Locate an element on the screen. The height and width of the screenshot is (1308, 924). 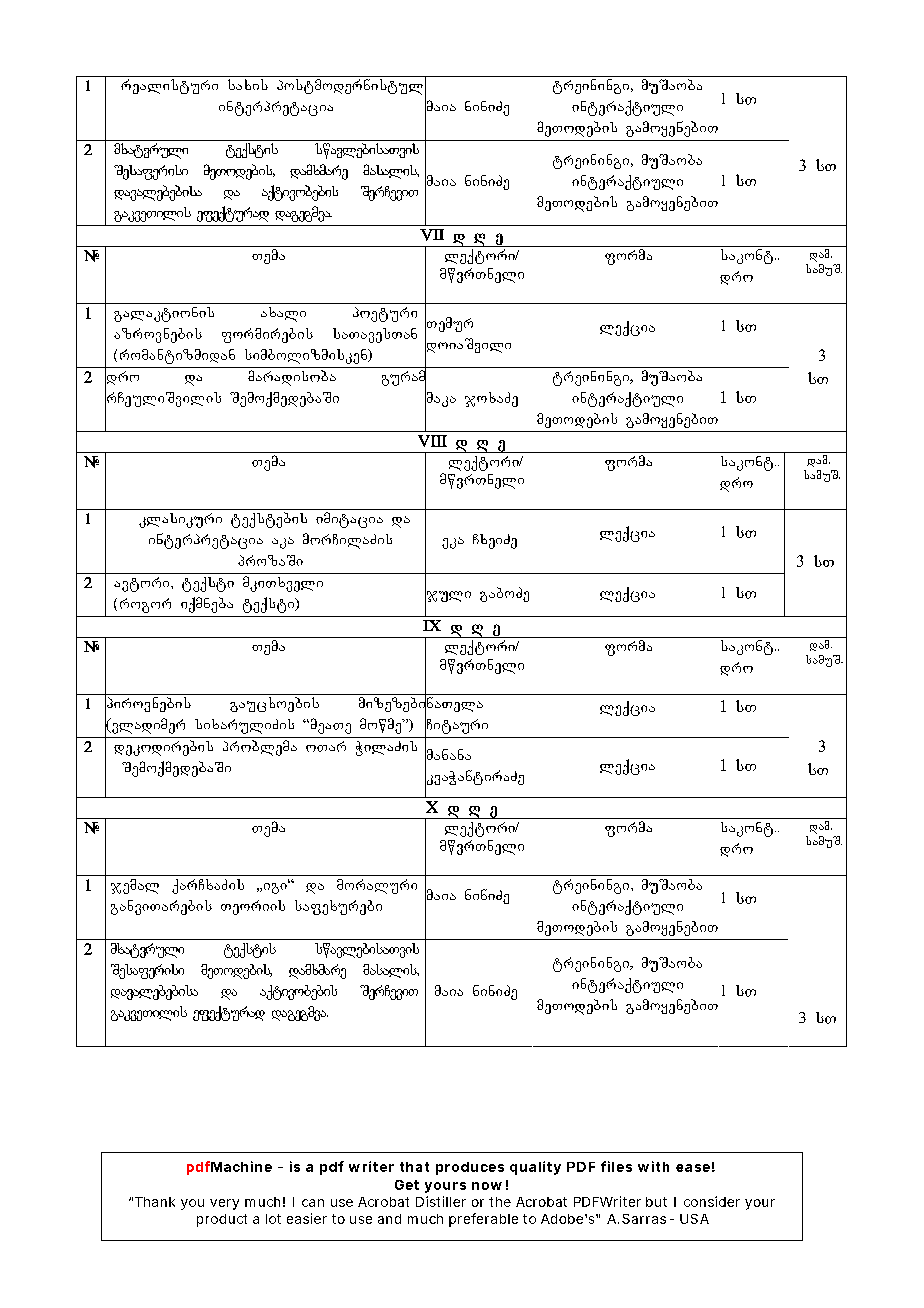
preferable is located at coordinates (483, 1220).
